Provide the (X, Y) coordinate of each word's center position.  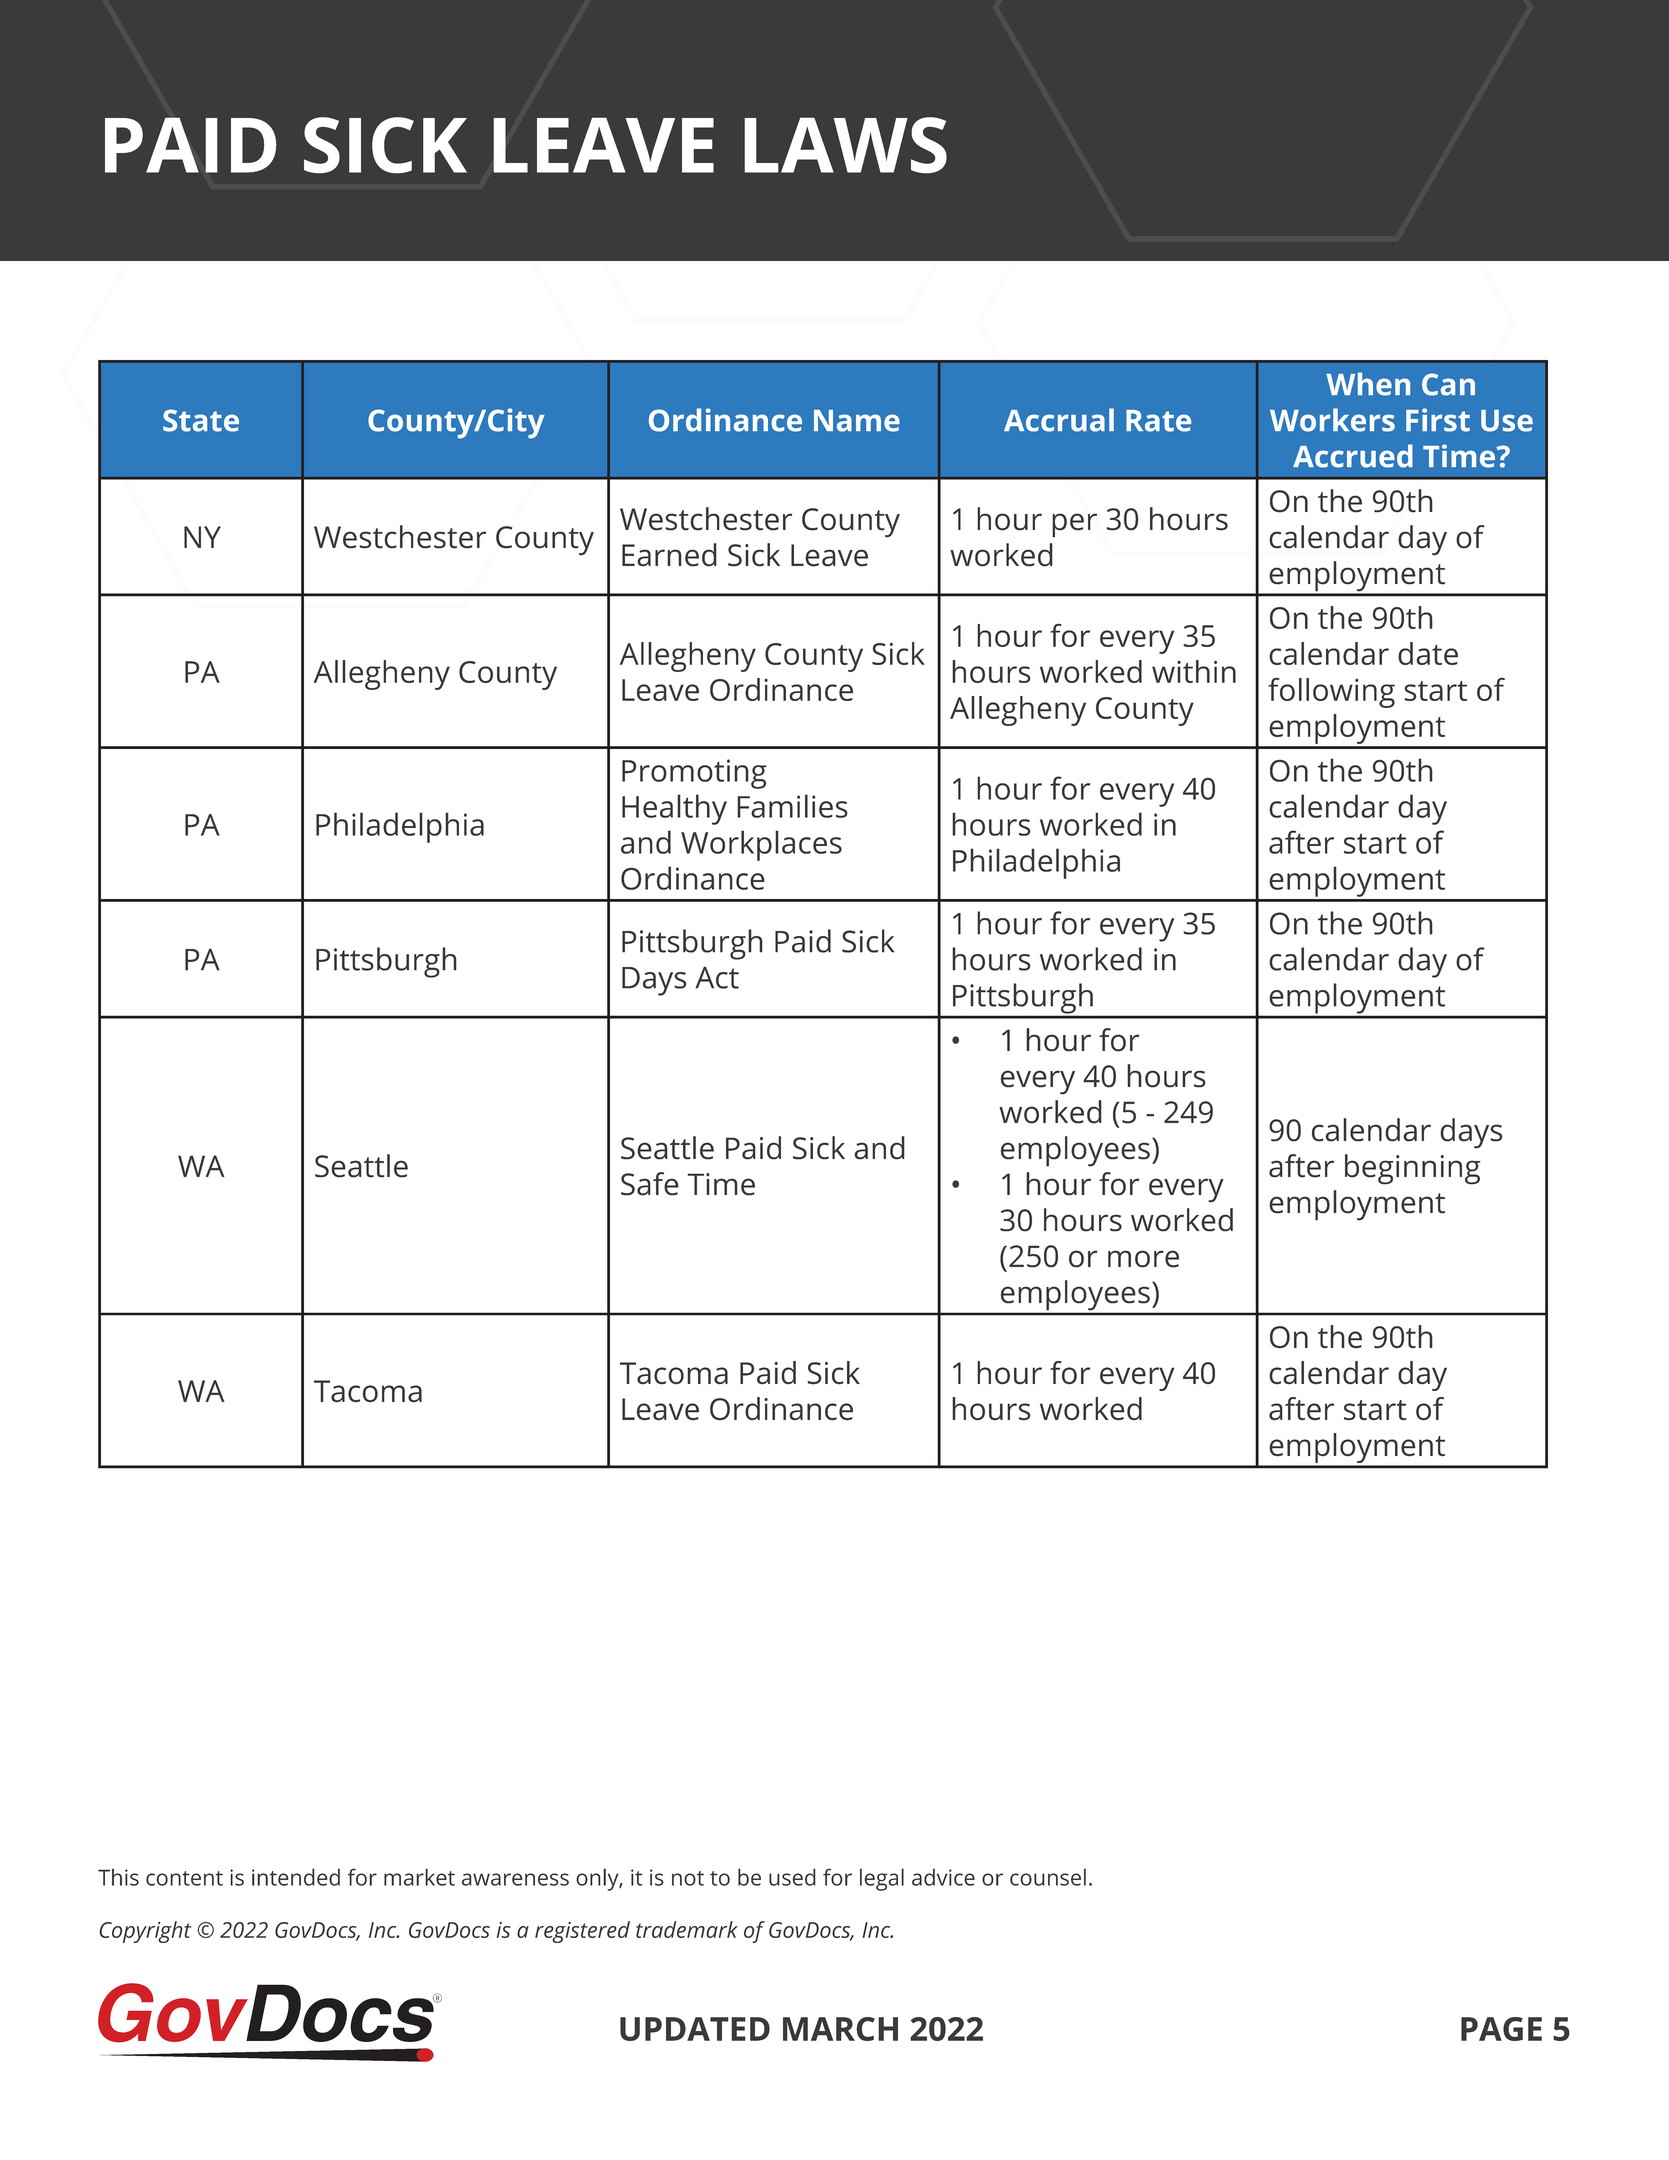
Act (717, 977)
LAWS (845, 145)
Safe (650, 1184)
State (201, 420)
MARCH (840, 2029)
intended (296, 1877)
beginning (1413, 1169)
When (1368, 384)
